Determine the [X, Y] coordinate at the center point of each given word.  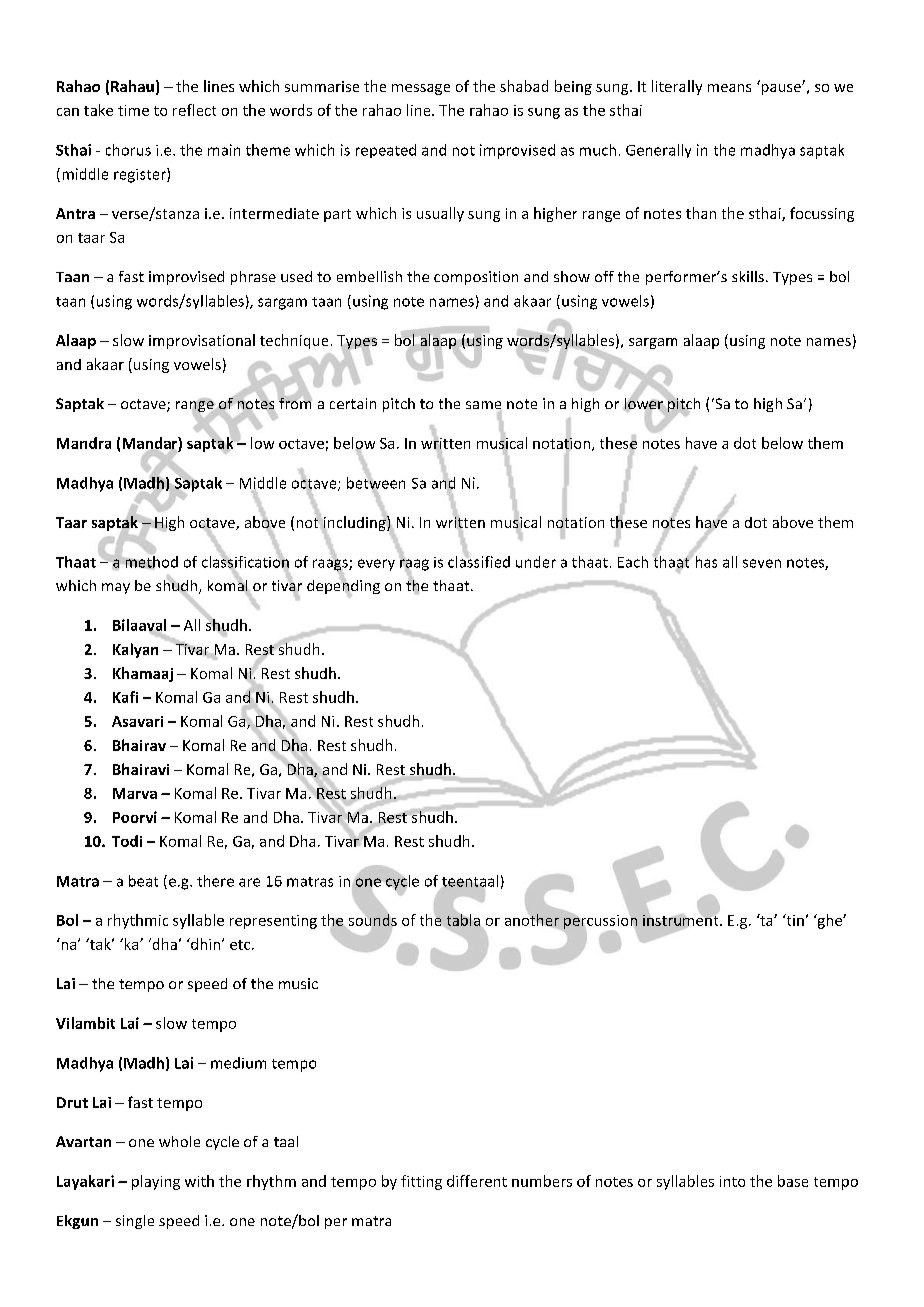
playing [156, 1182]
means [729, 88]
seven [762, 563]
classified [479, 560]
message [421, 89]
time [133, 110]
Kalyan [135, 650]
